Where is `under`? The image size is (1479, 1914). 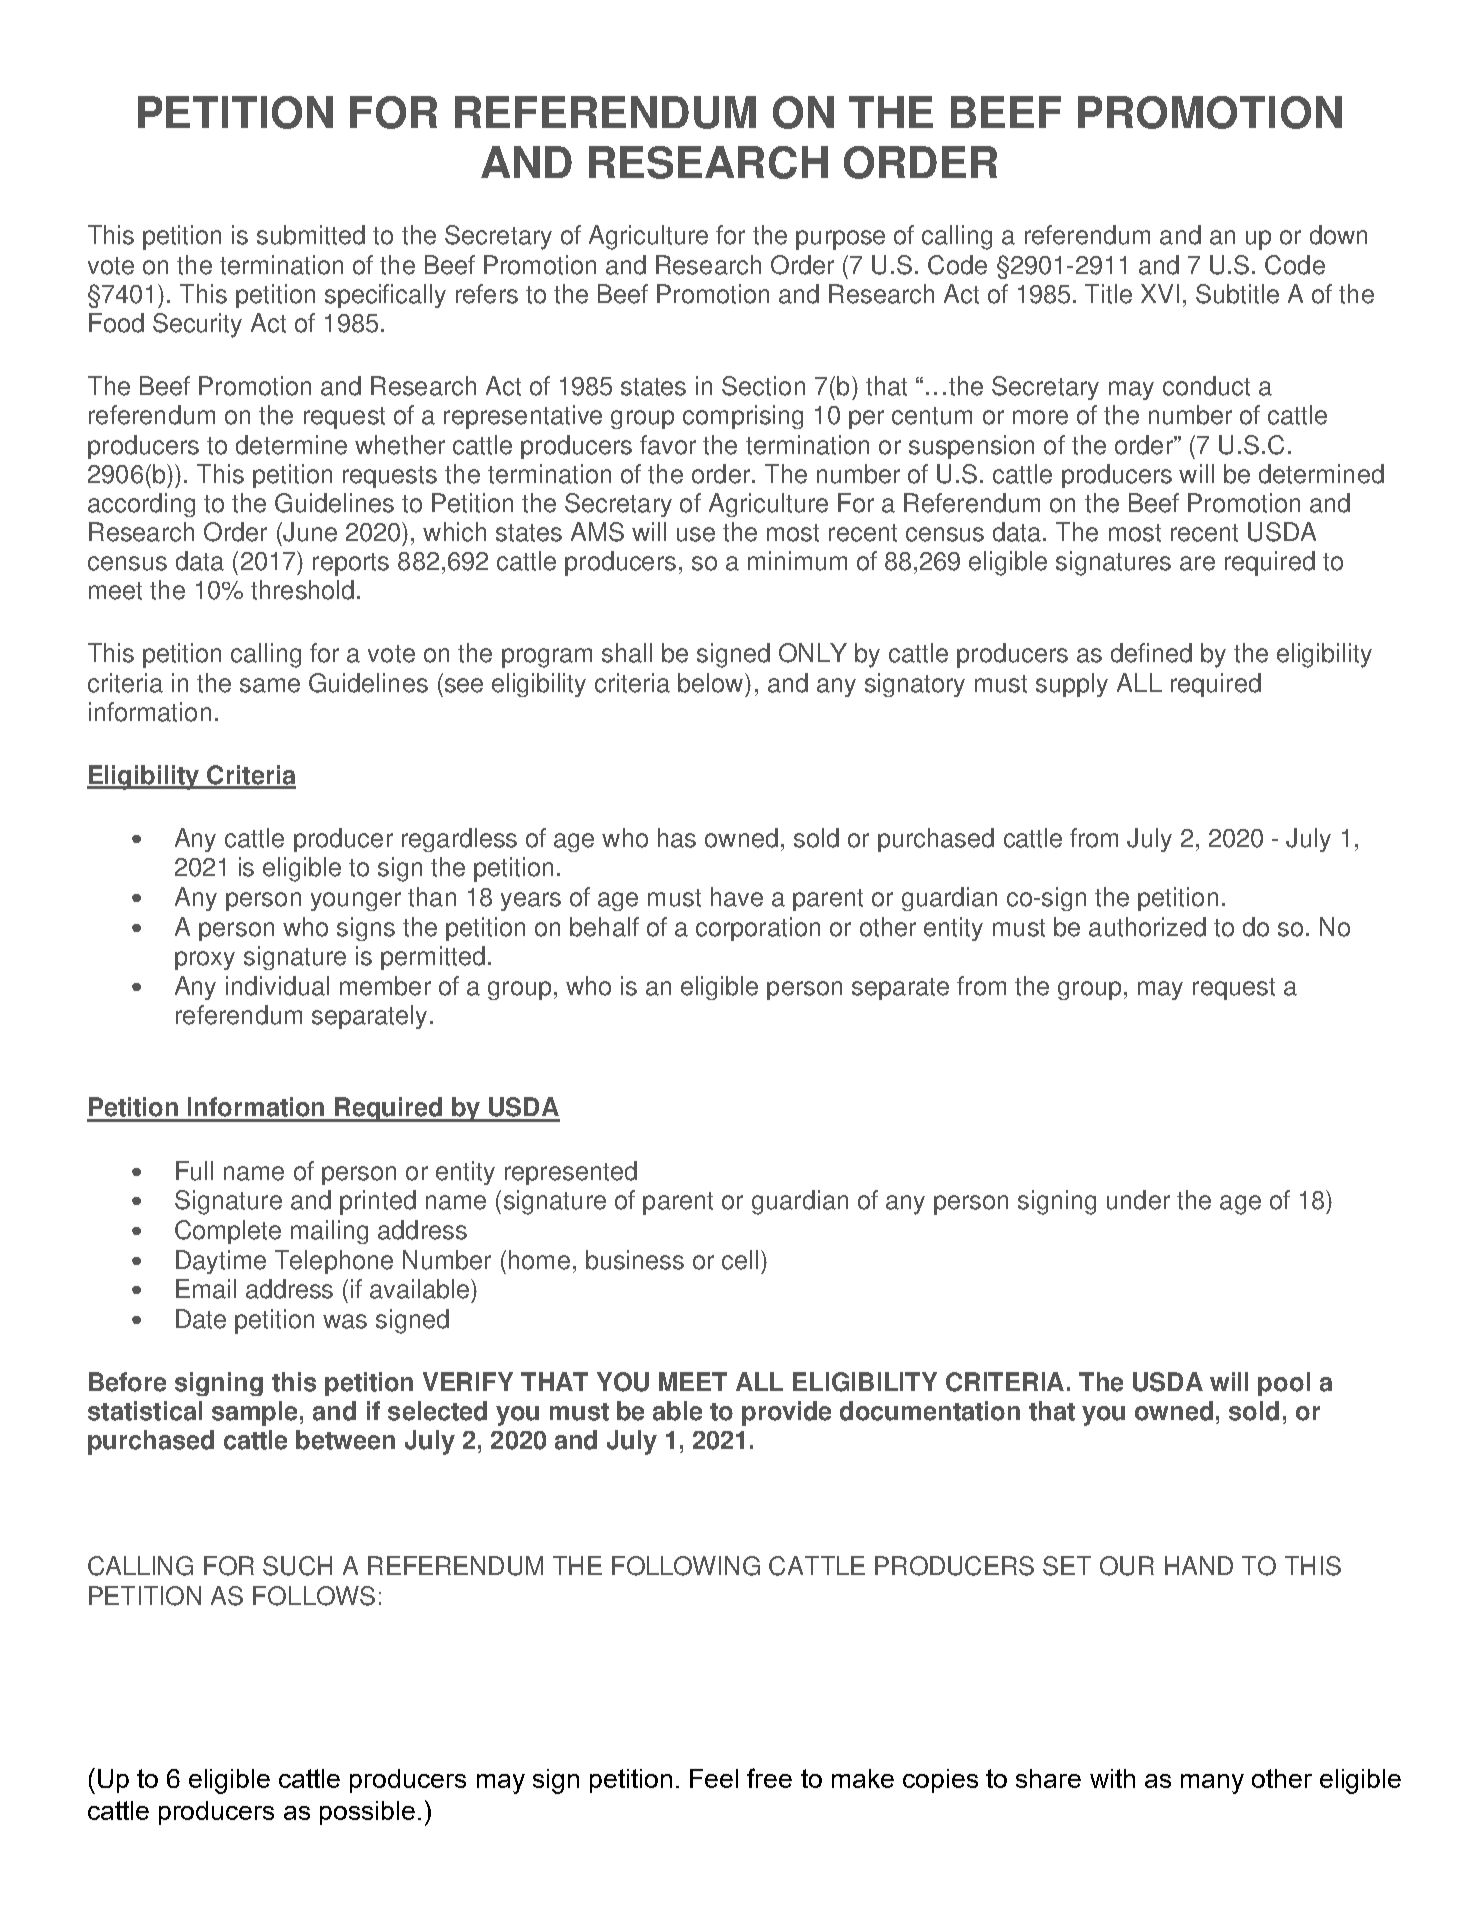
under is located at coordinates (1138, 1200).
